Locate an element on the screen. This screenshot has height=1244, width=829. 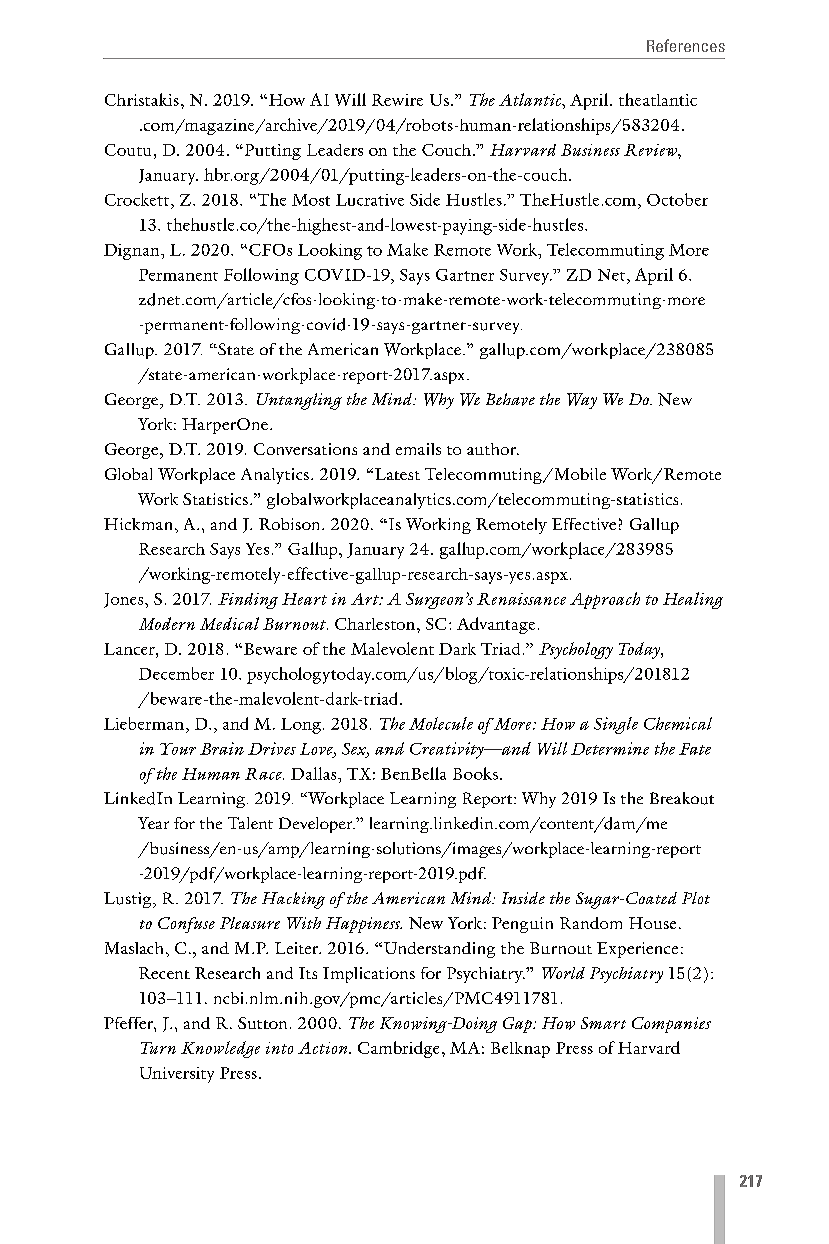
References is located at coordinates (686, 45).
